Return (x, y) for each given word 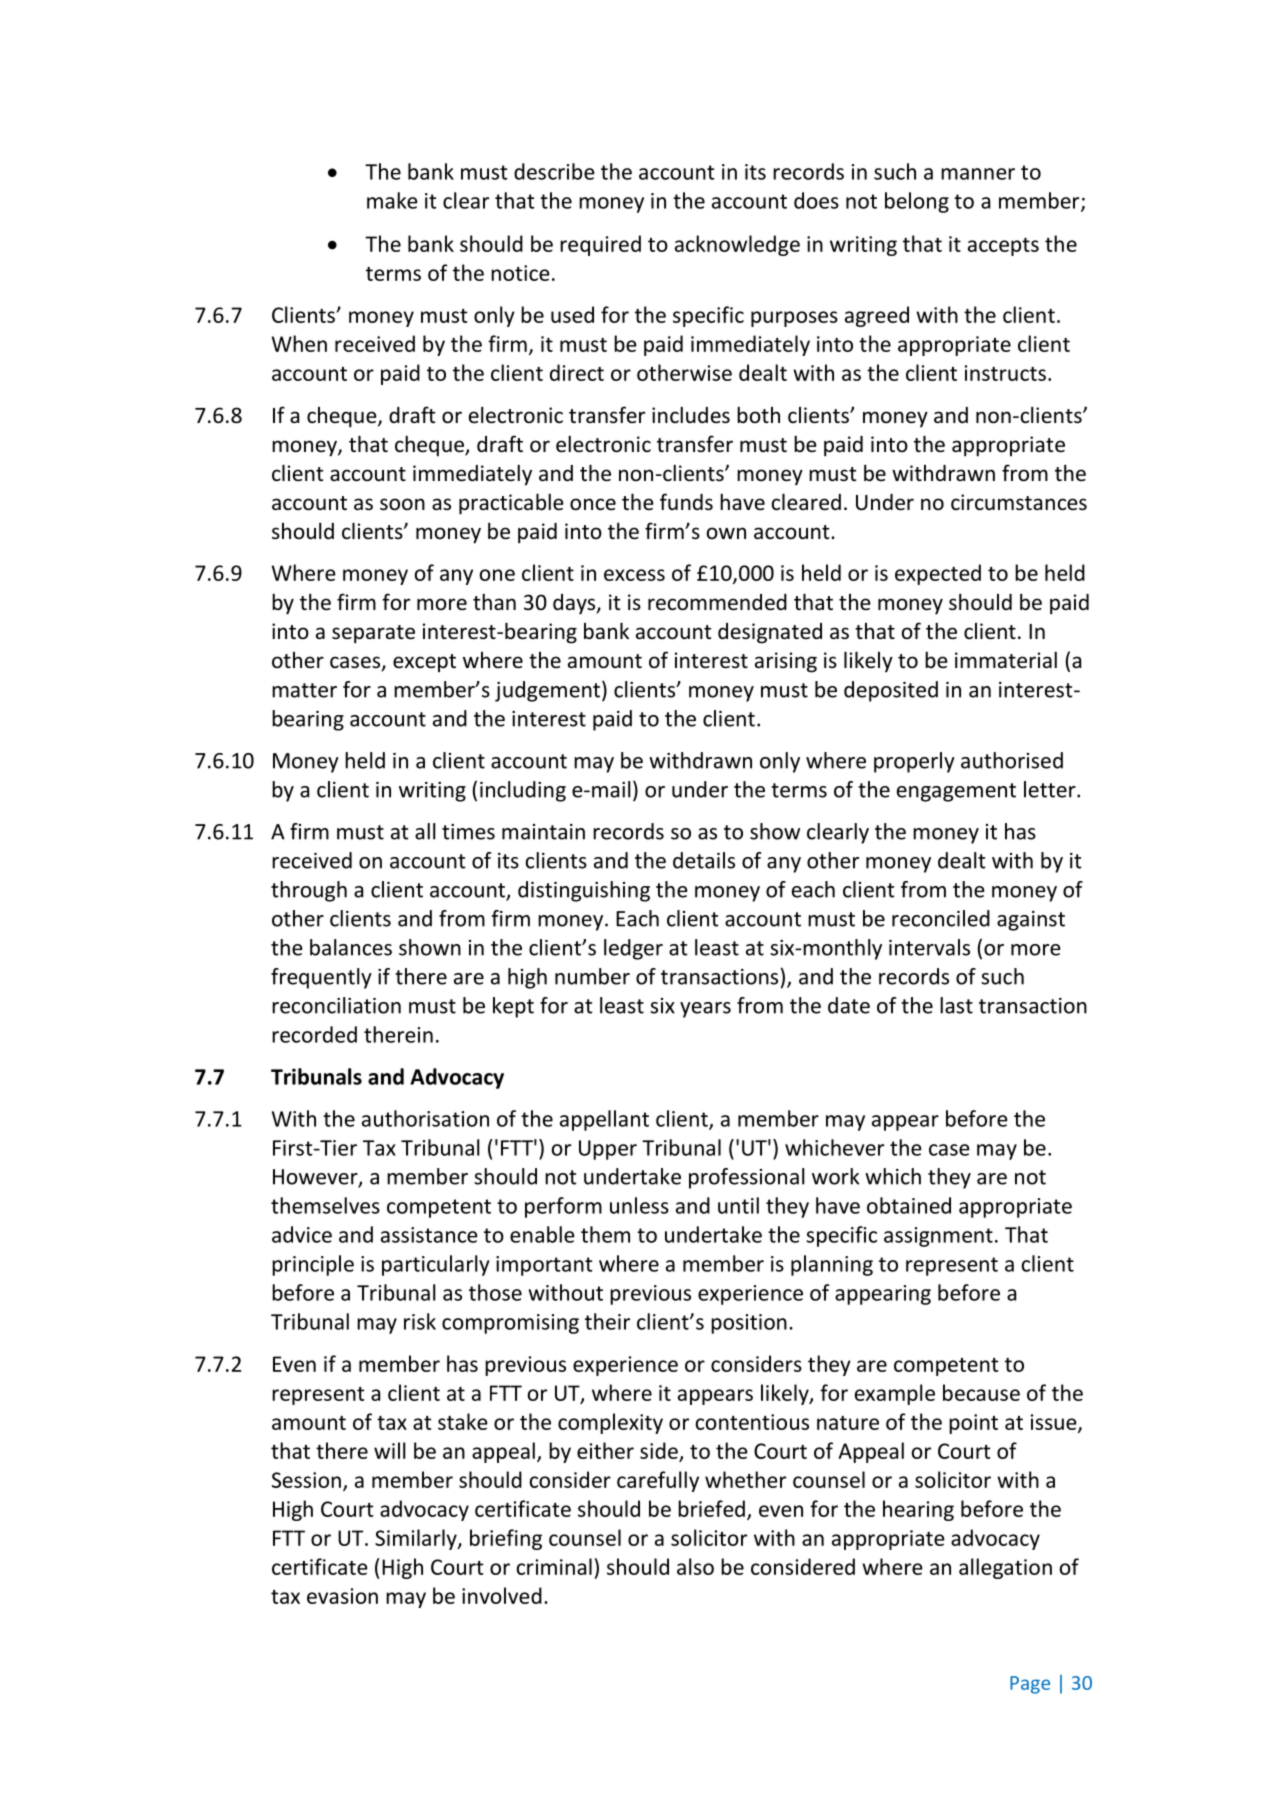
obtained (909, 1205)
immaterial (1006, 660)
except (424, 663)
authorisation (425, 1118)
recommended (717, 602)
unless (639, 1205)
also (695, 1566)
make (392, 200)
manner (978, 174)
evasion (342, 1596)
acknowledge (737, 245)
